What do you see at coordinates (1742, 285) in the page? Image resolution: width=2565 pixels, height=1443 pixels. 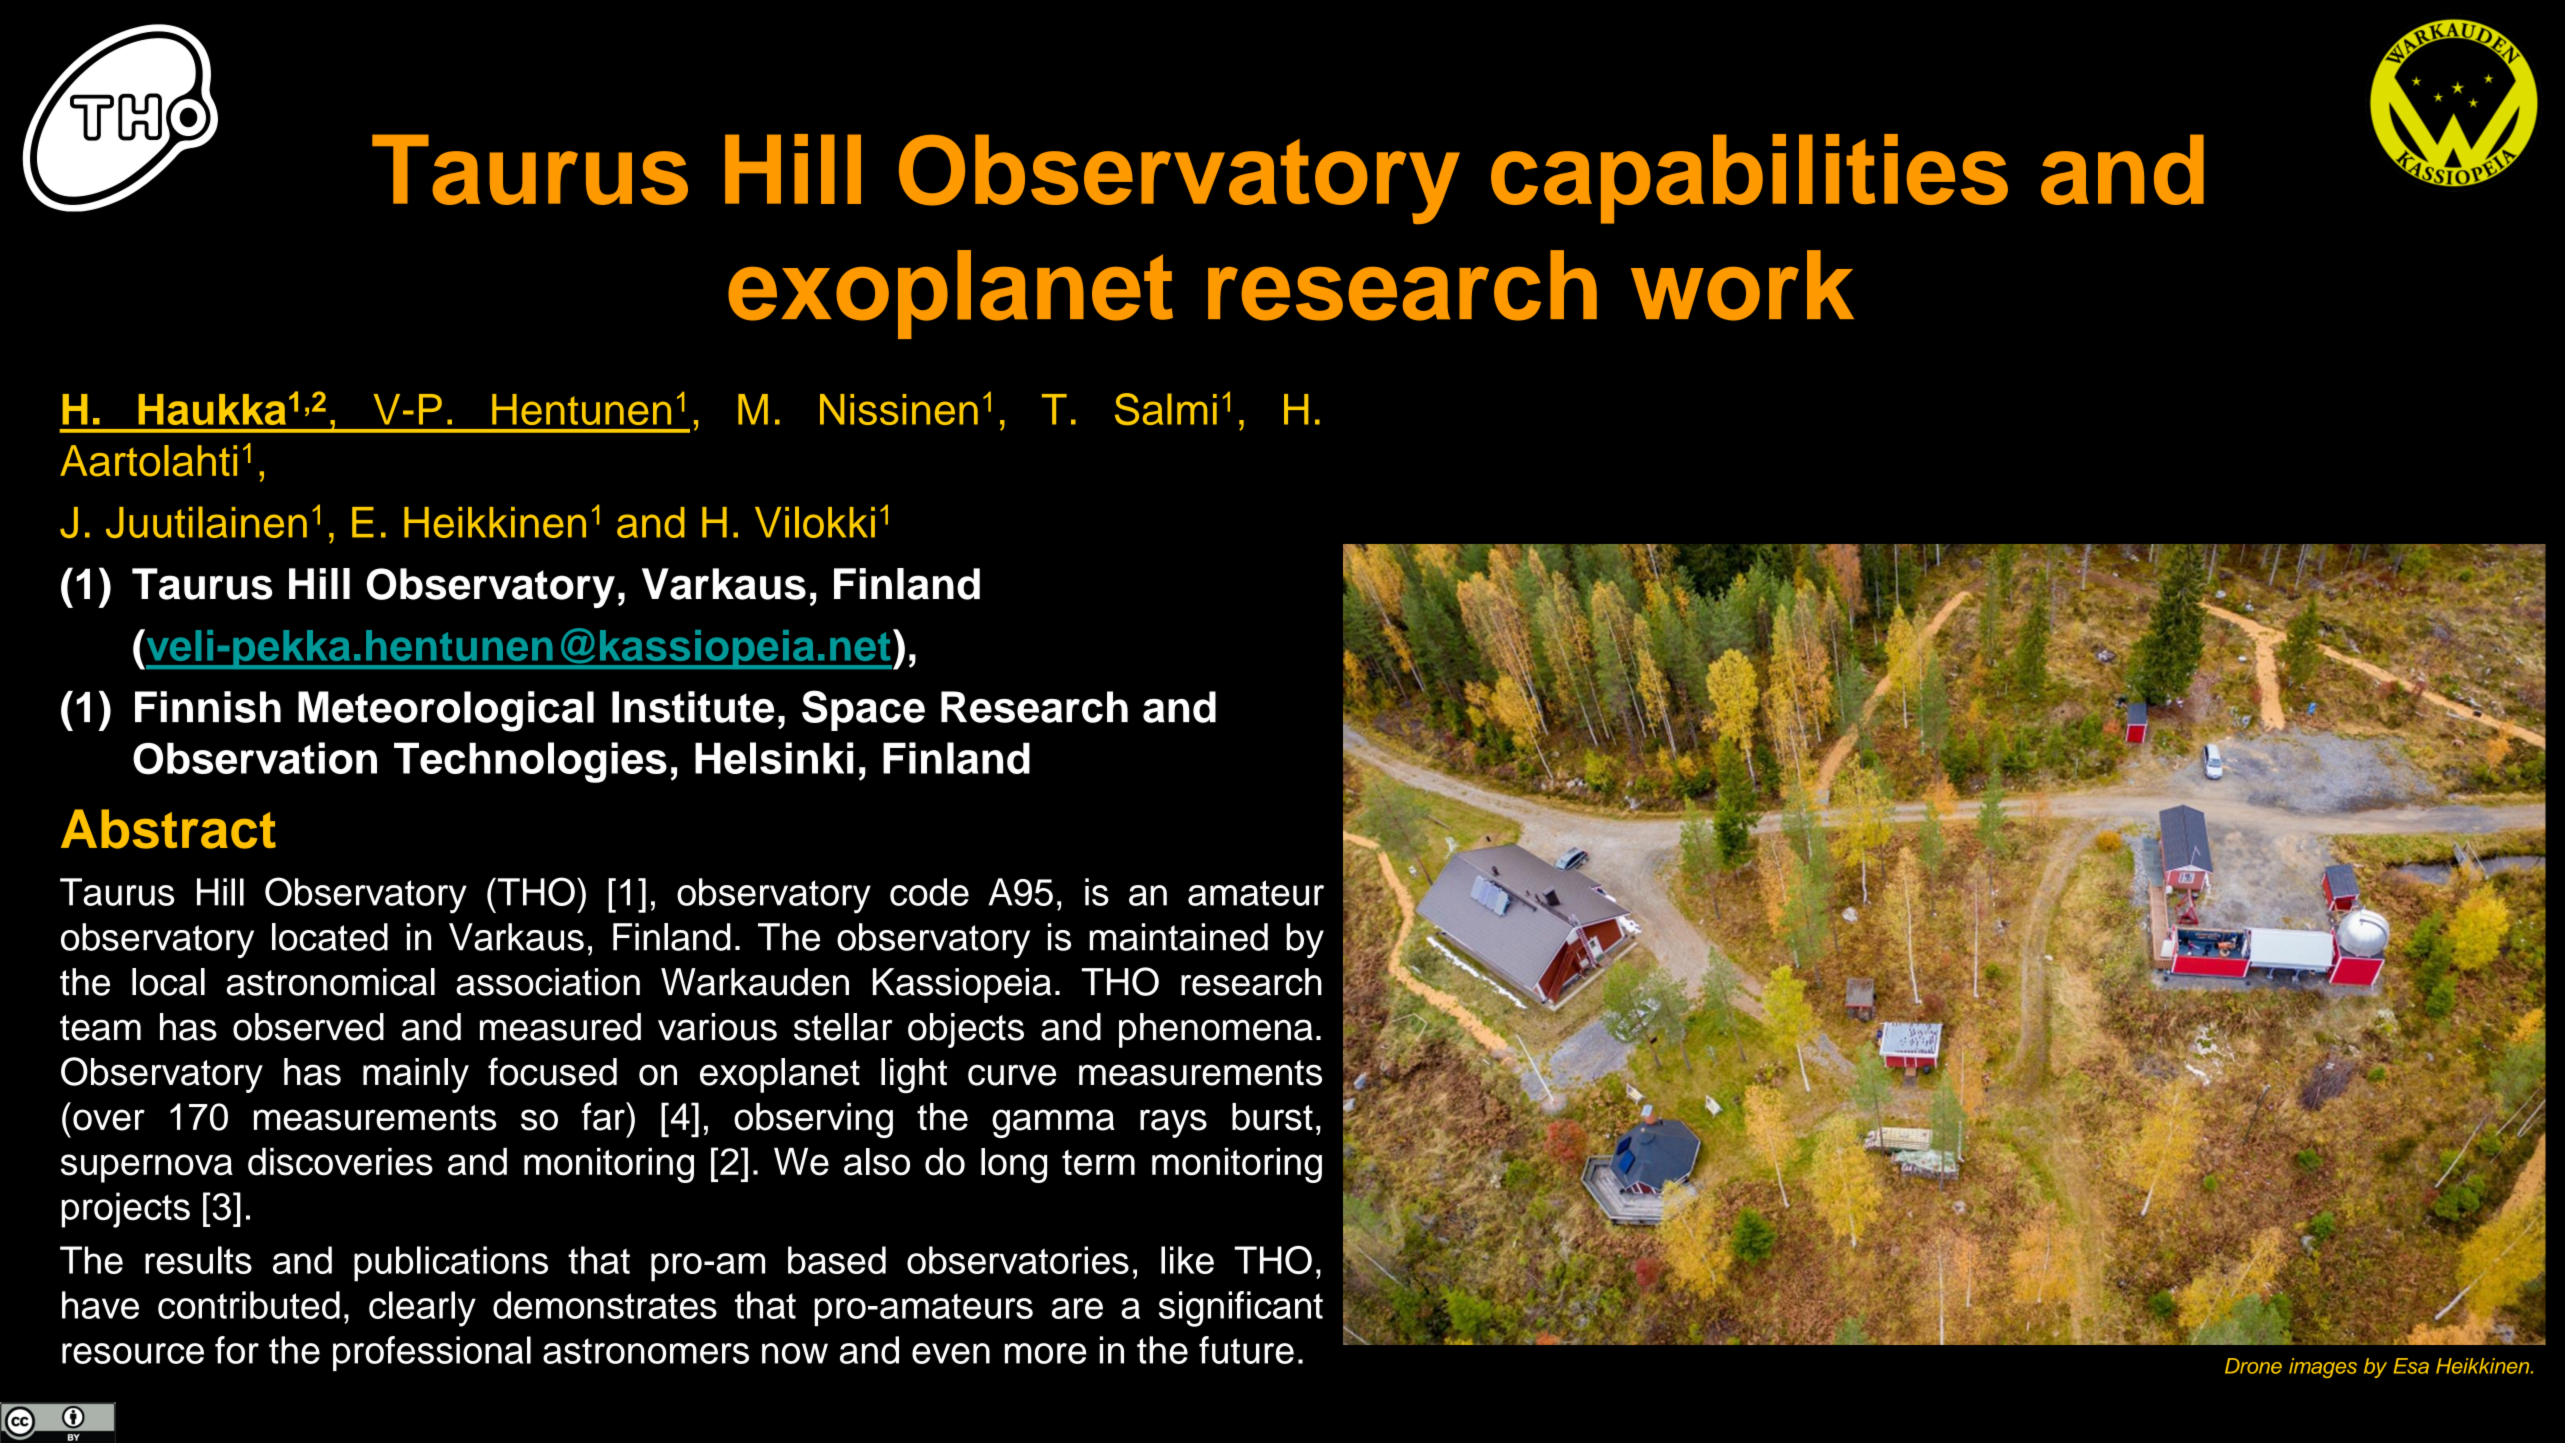 I see `work` at bounding box center [1742, 285].
